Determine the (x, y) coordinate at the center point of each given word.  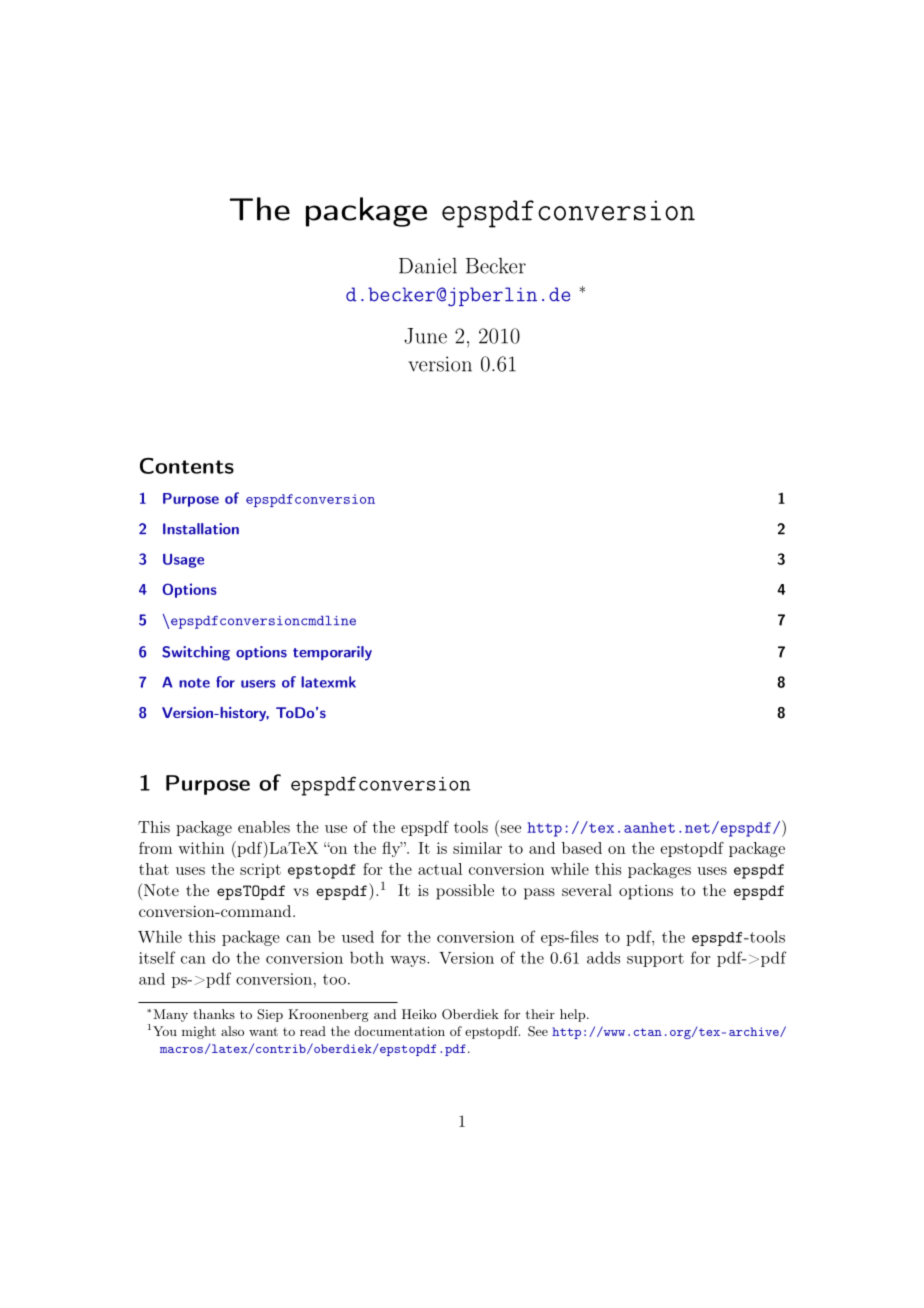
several (587, 890)
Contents (187, 466)
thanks (214, 1014)
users (258, 684)
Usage (183, 561)
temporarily (332, 653)
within (201, 848)
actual (440, 869)
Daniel (428, 266)
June (425, 336)
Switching (196, 653)
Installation (201, 529)
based (582, 848)
